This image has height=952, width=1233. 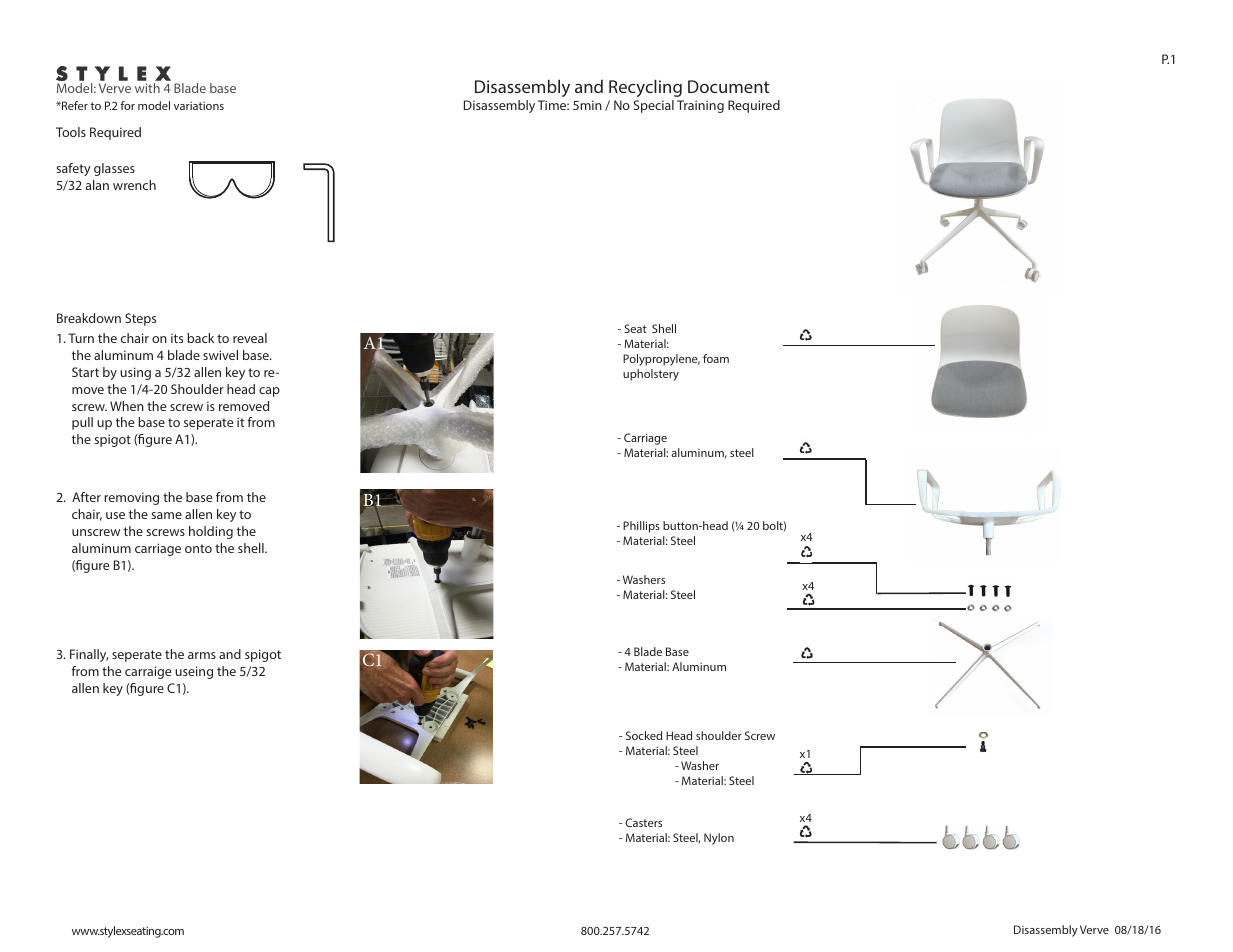 I want to click on for, so click(x=127, y=105).
